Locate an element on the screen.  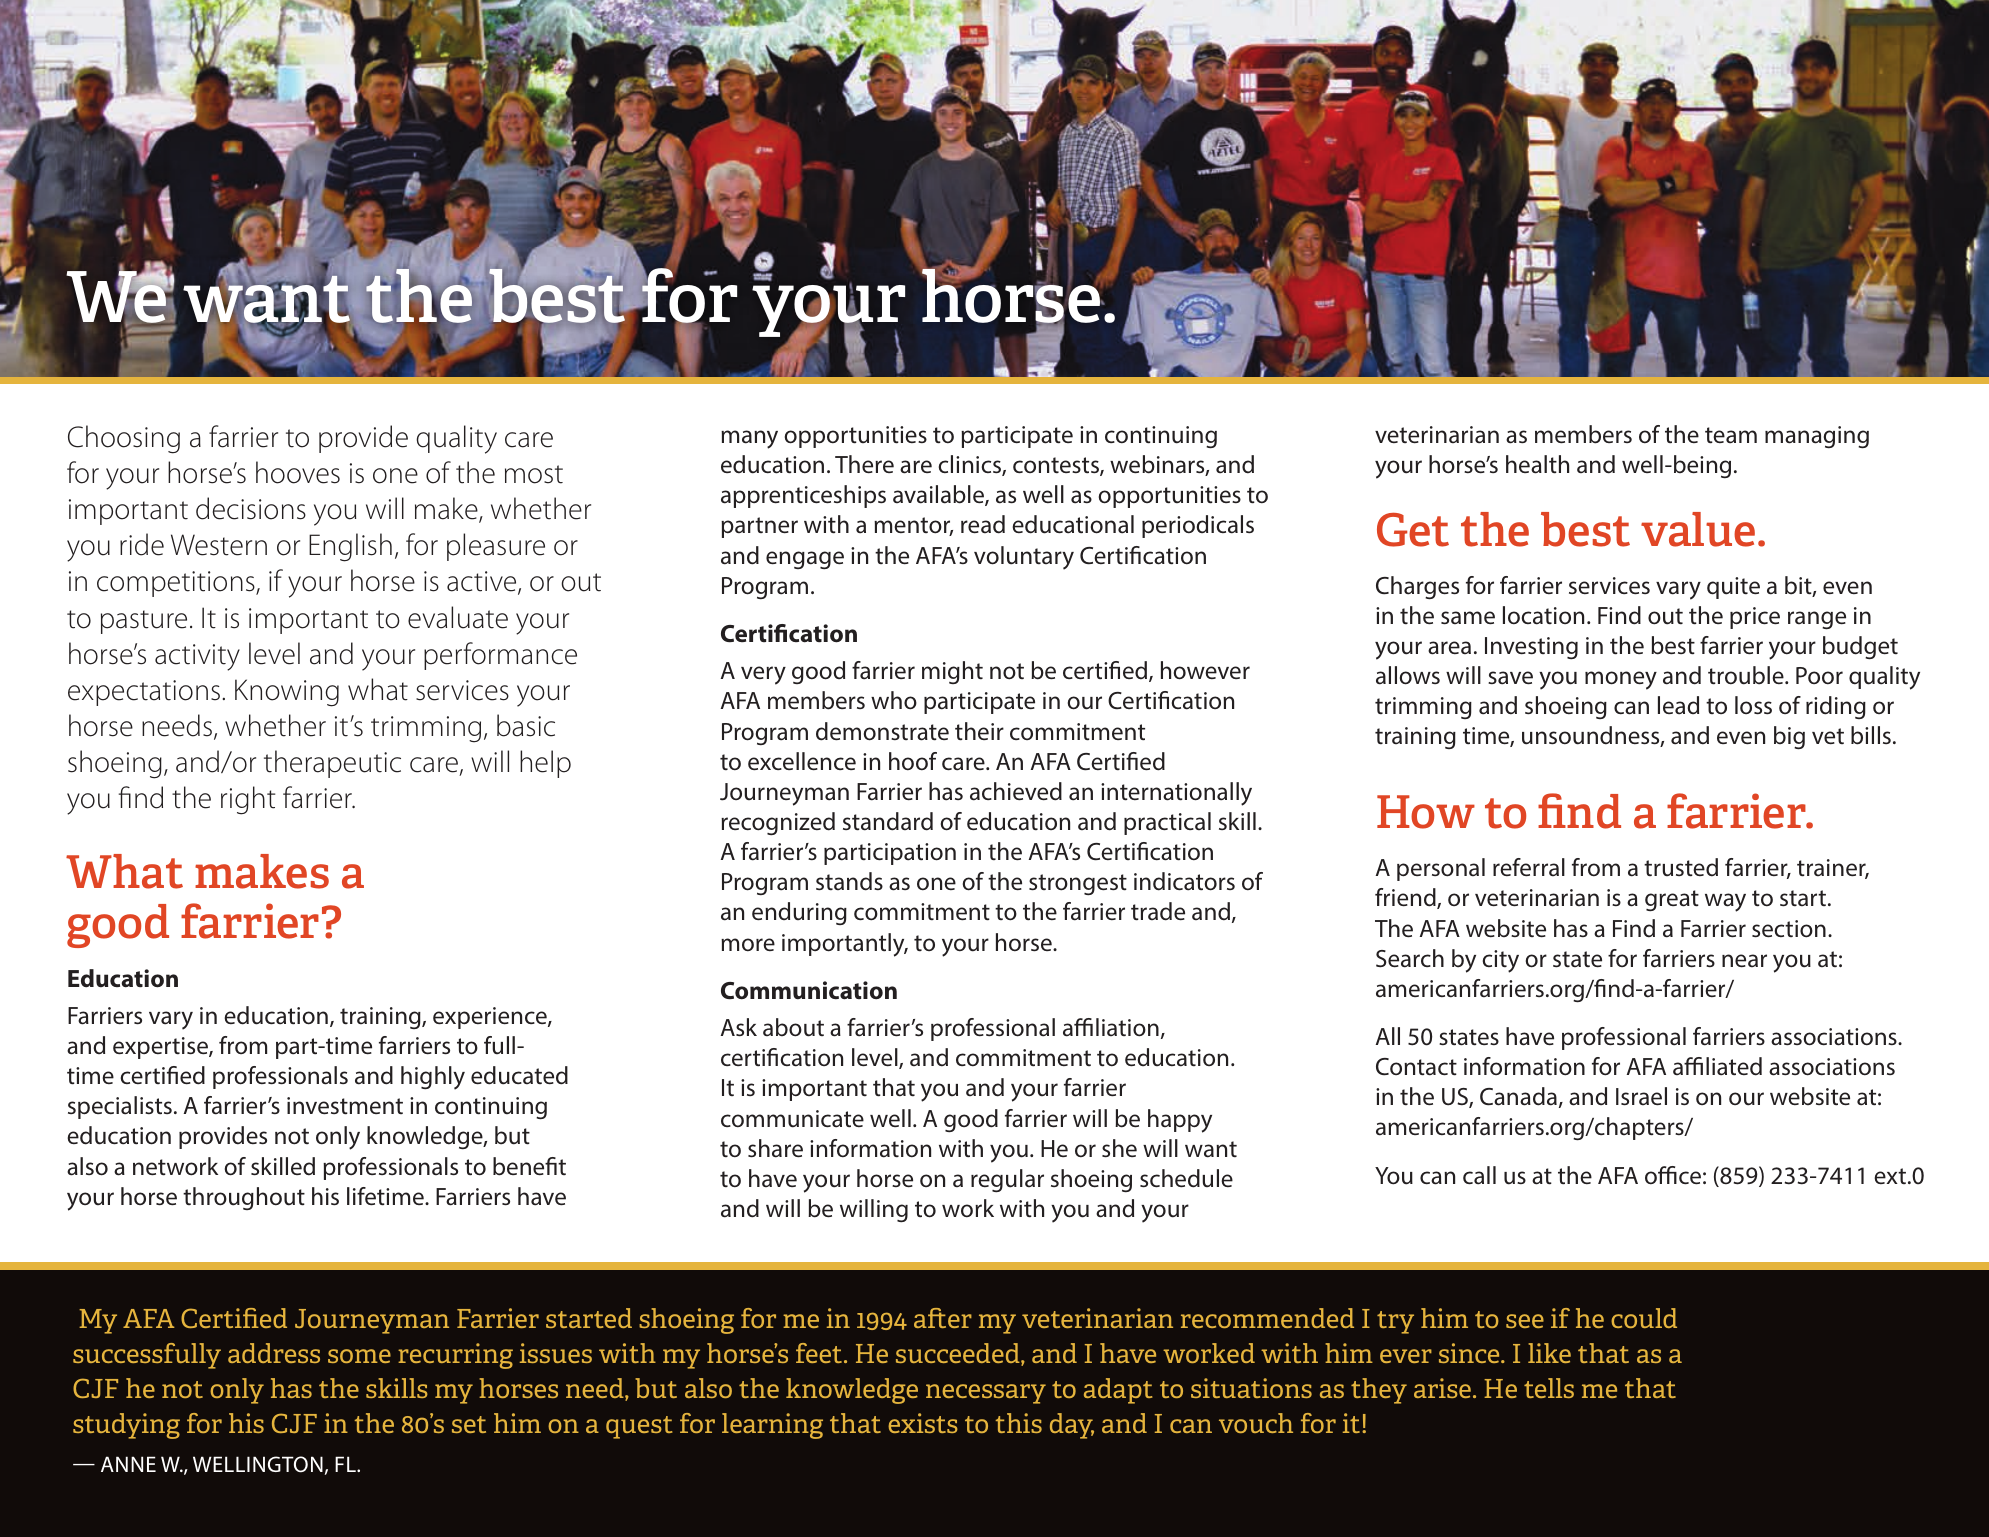
throughout is located at coordinates (244, 1198).
